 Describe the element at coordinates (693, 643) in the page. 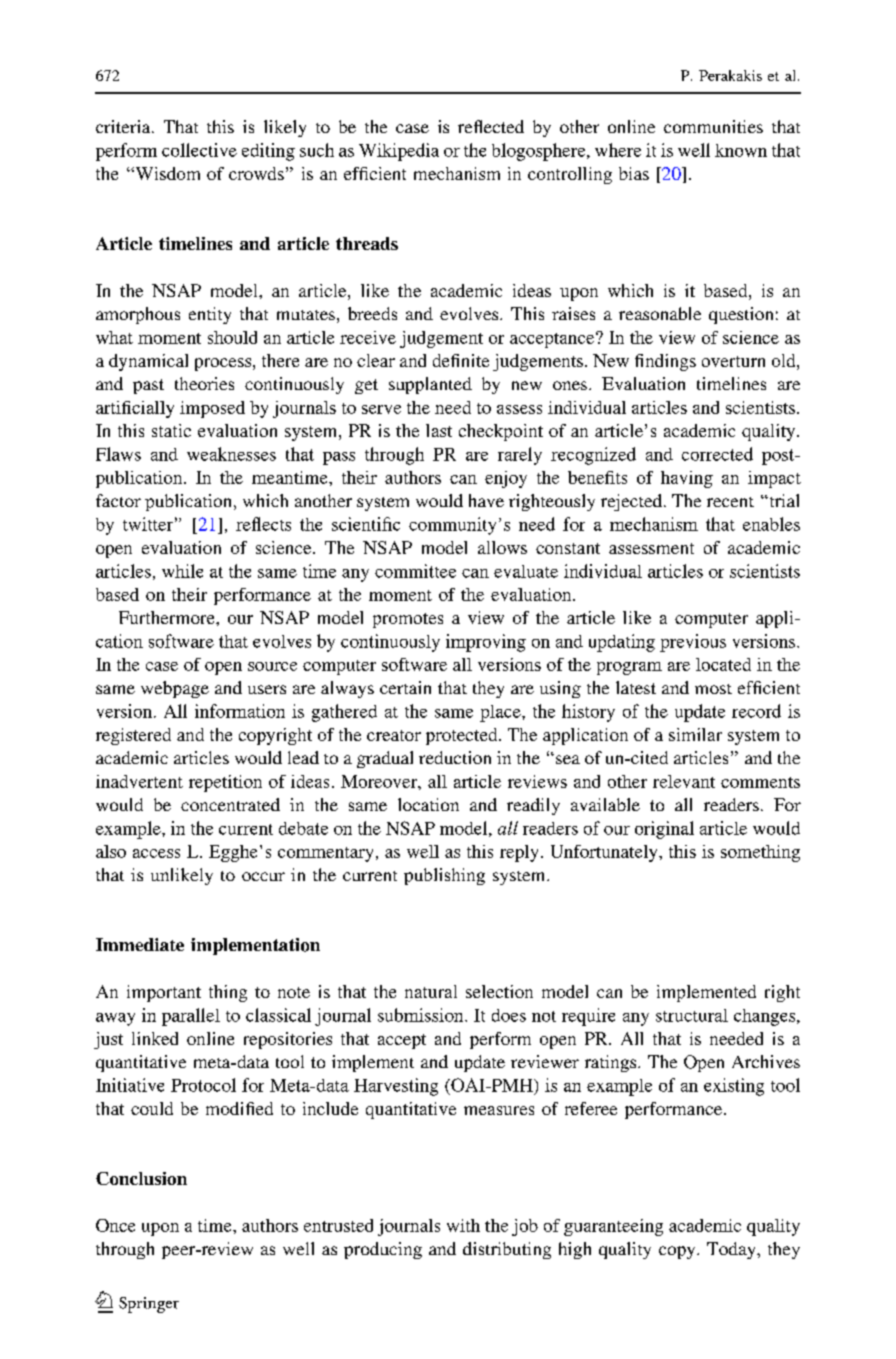

I see `previous` at that location.
